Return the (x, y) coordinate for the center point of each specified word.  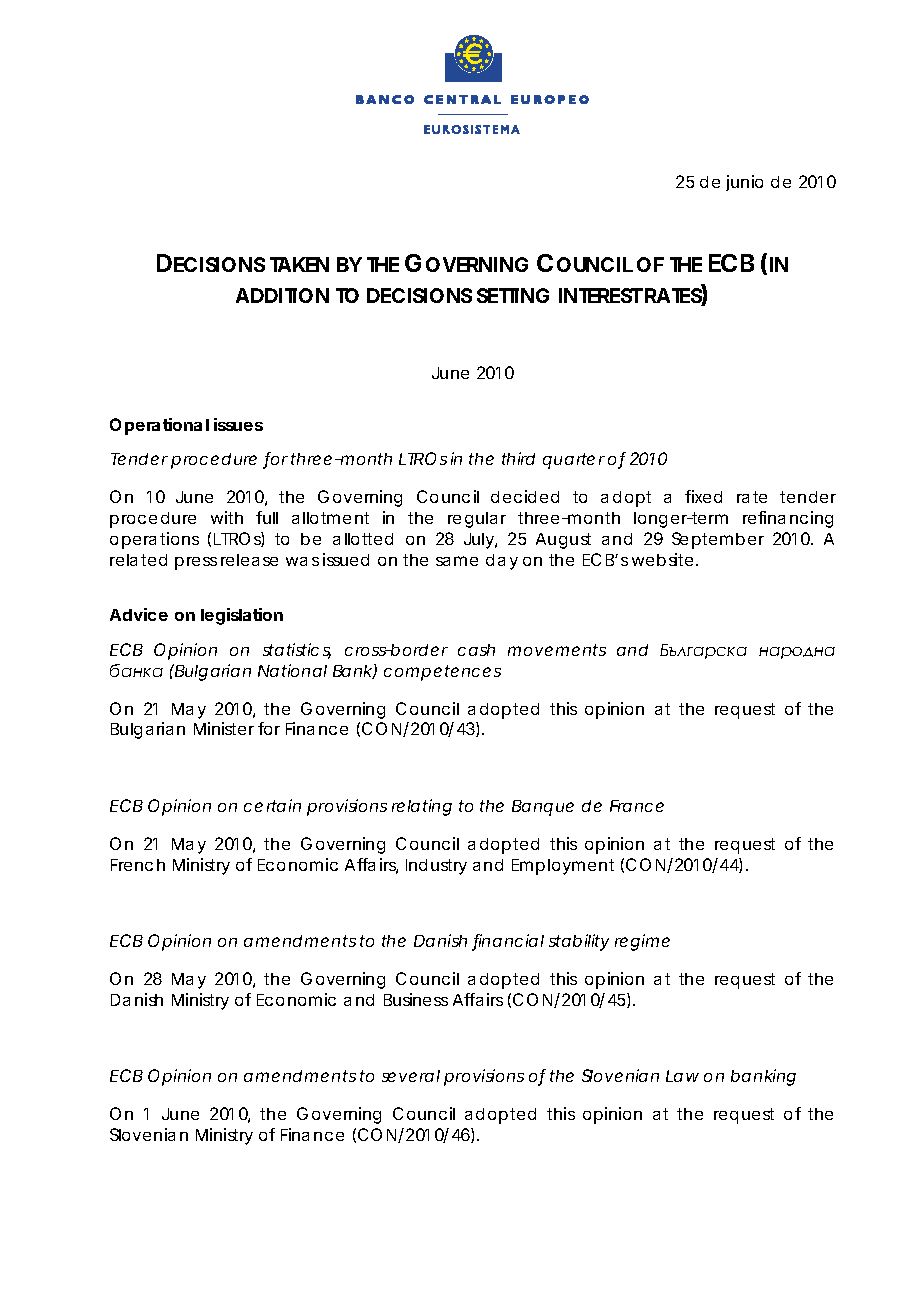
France (637, 806)
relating (422, 807)
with (227, 517)
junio (744, 183)
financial (508, 942)
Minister (226, 728)
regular (477, 520)
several (411, 1076)
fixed (703, 496)
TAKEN (299, 264)
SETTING (513, 295)
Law (682, 1076)
